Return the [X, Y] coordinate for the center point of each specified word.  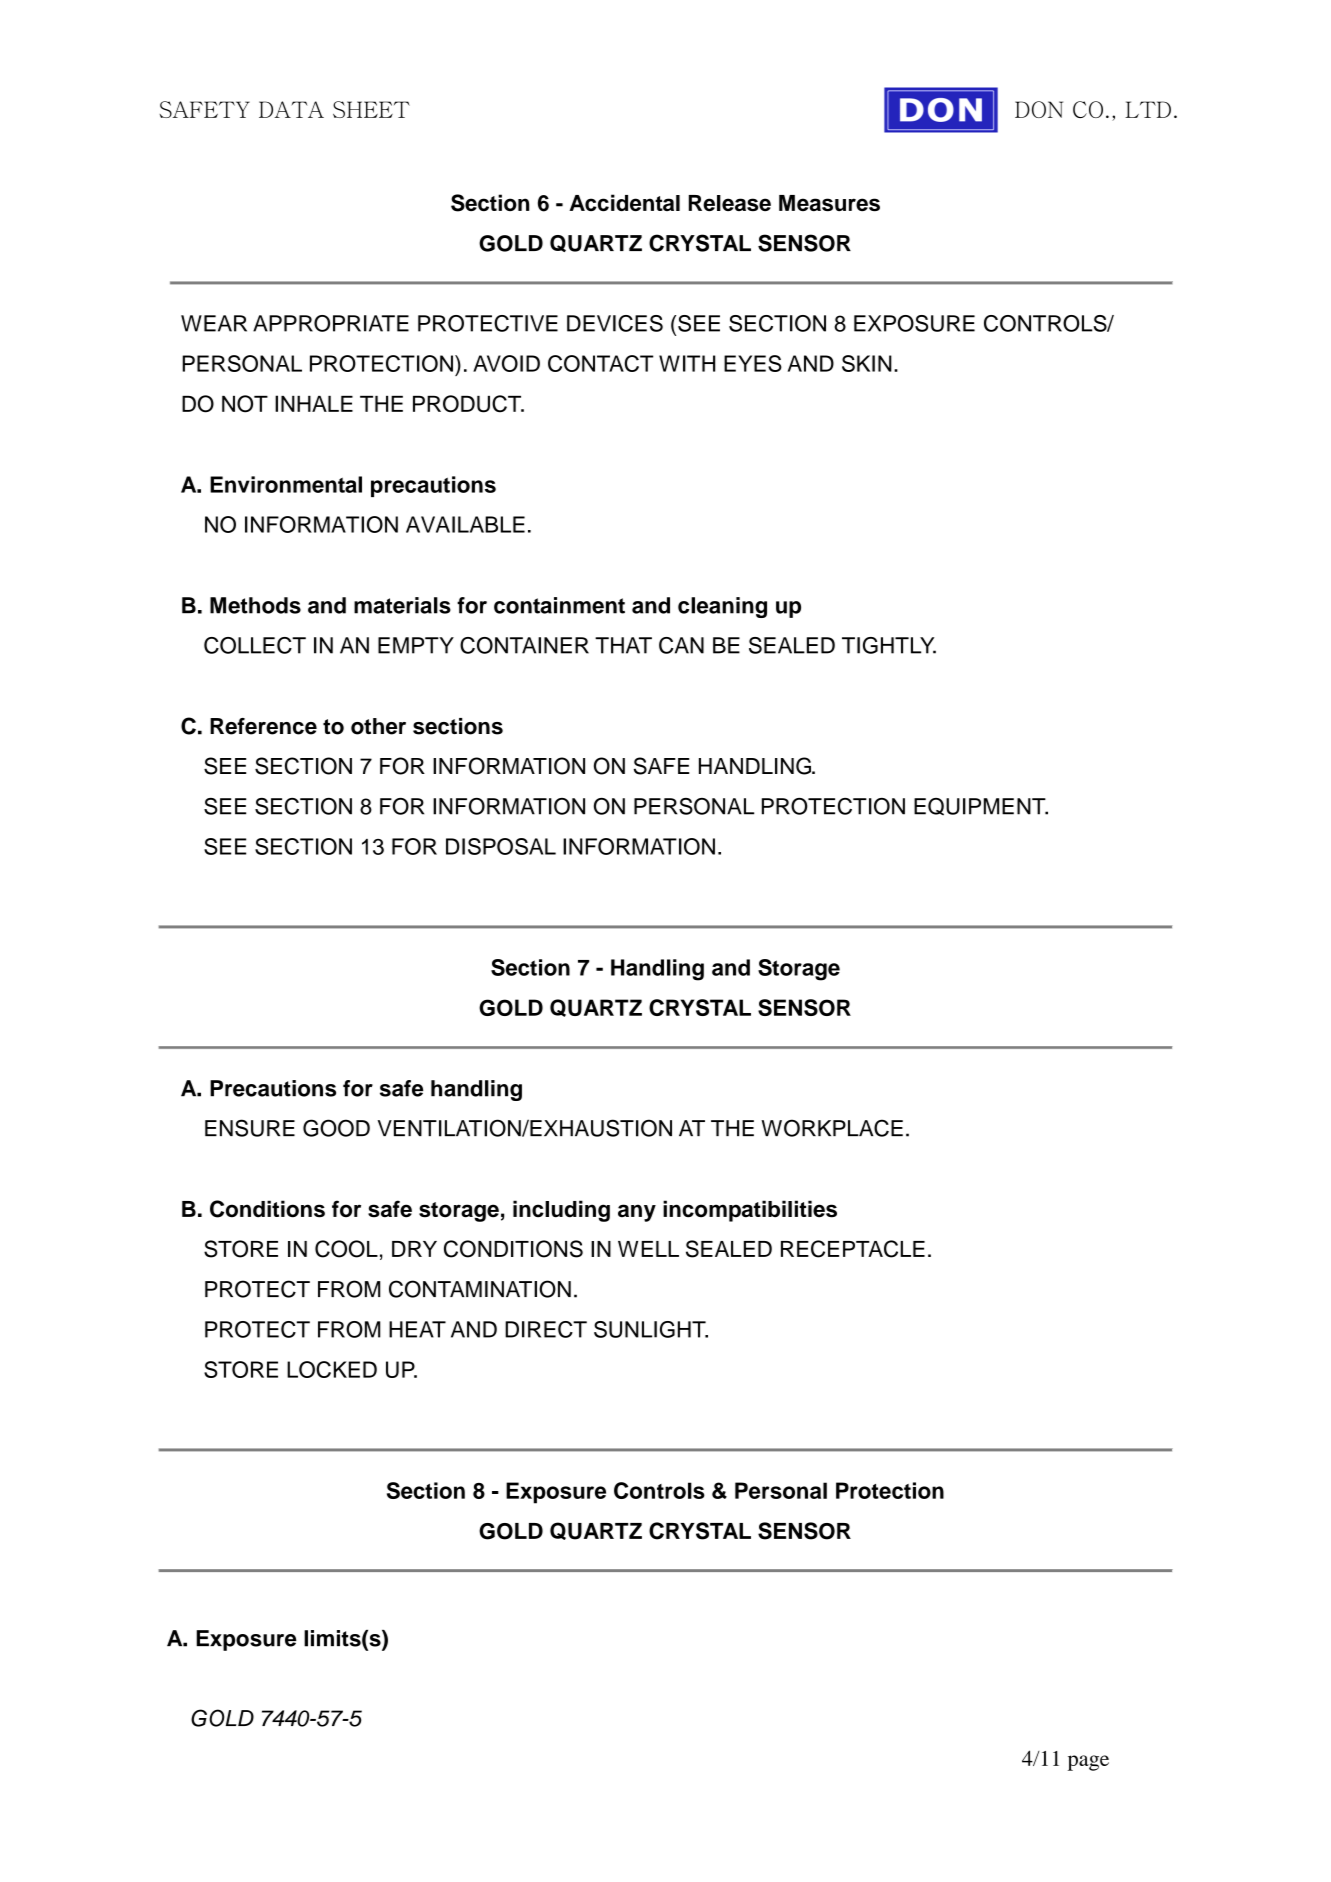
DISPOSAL [501, 846]
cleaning [722, 607]
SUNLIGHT [651, 1329]
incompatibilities [750, 1211]
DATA [291, 109]
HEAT [417, 1329]
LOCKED [332, 1369]
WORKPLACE [832, 1128]
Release [730, 203]
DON [1039, 109]
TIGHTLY [889, 645]
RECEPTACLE [853, 1249]
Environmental [286, 484]
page [1088, 1763]
